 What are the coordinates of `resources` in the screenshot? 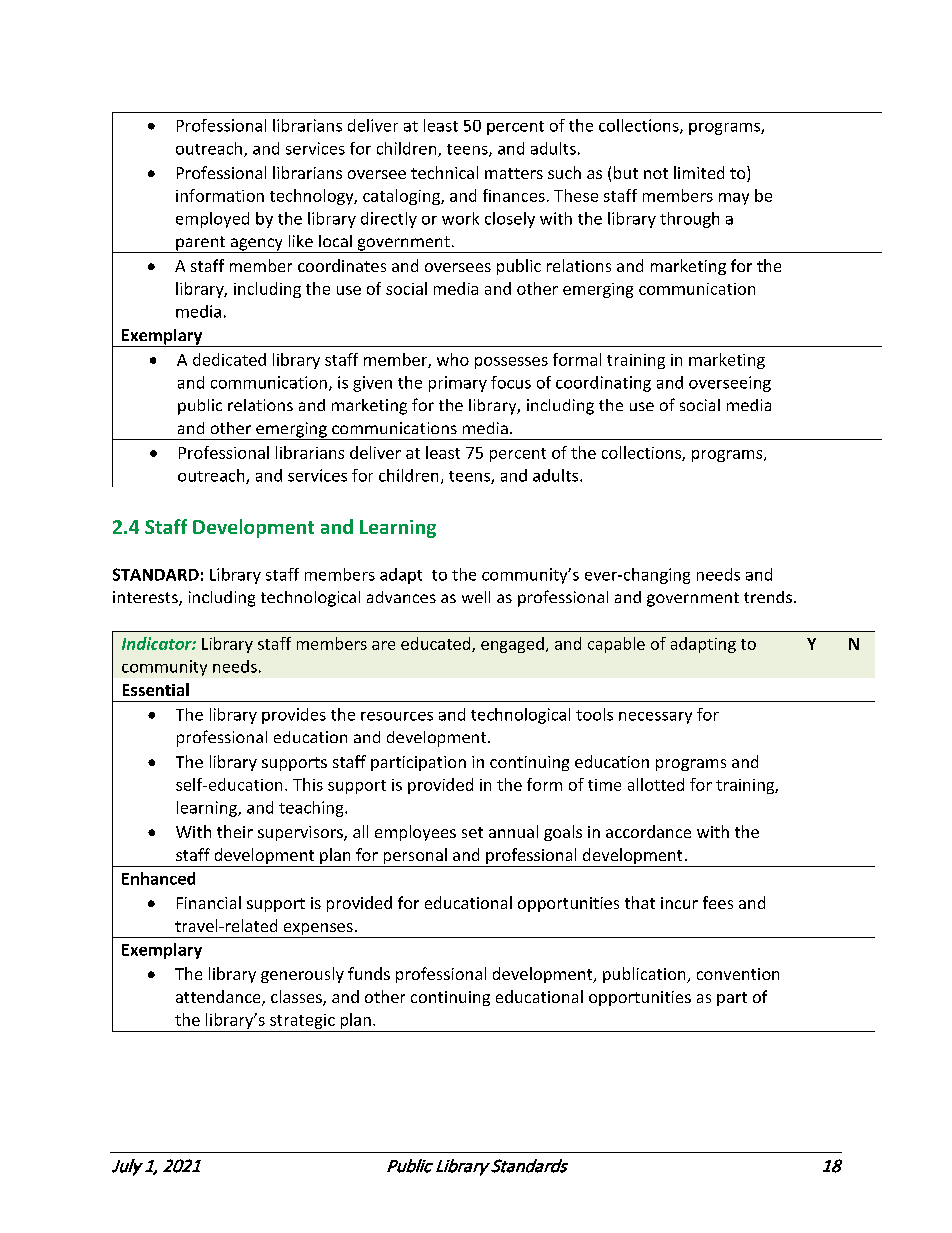 It's located at (397, 716).
